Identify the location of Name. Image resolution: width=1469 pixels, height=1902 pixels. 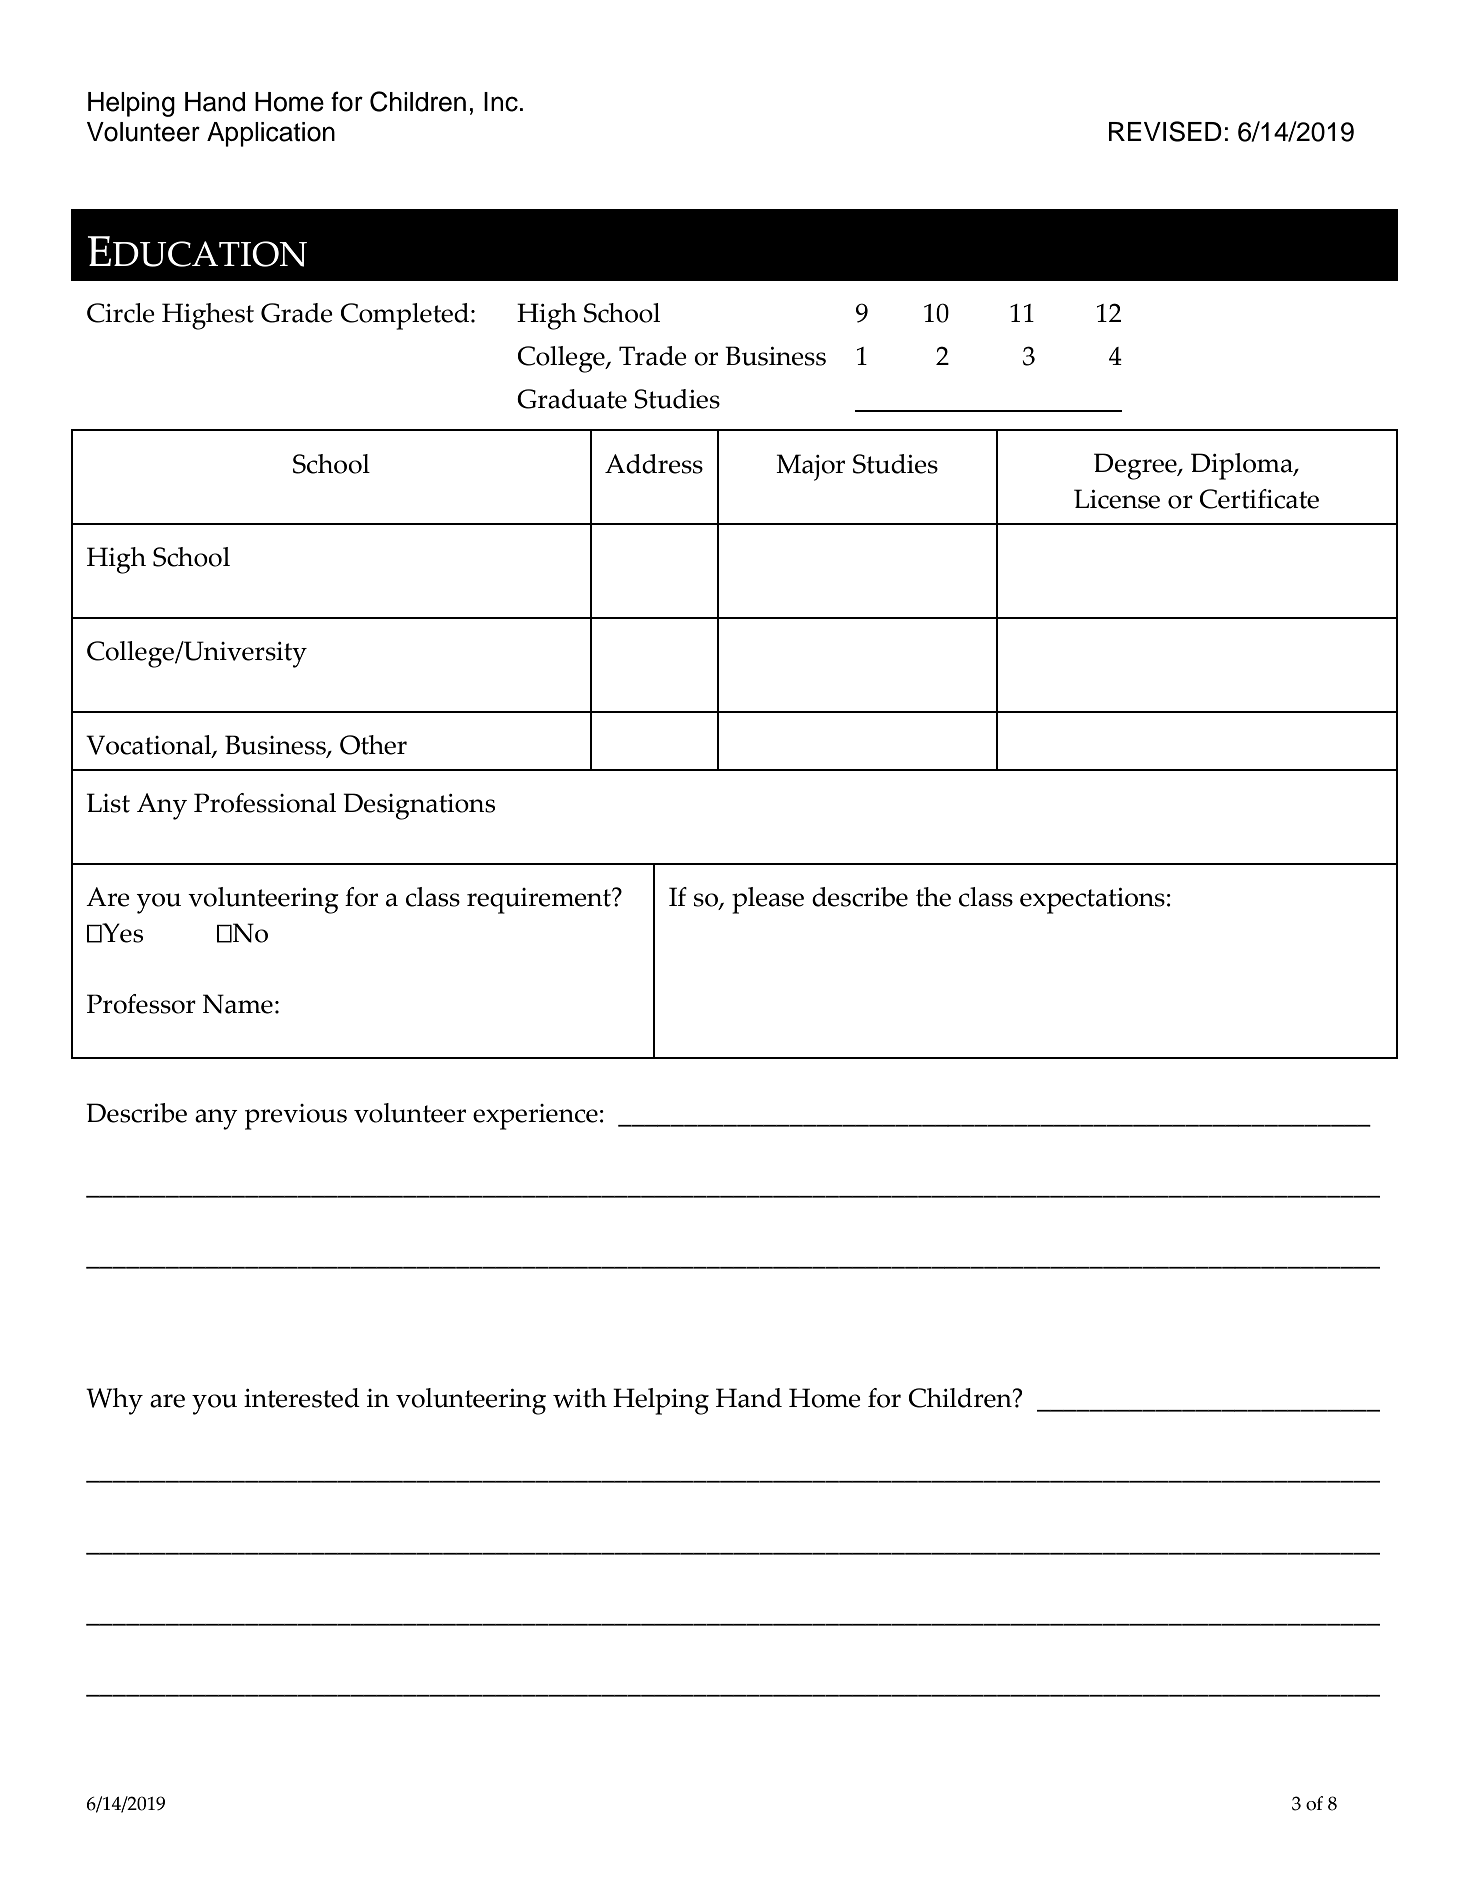
(238, 1004).
